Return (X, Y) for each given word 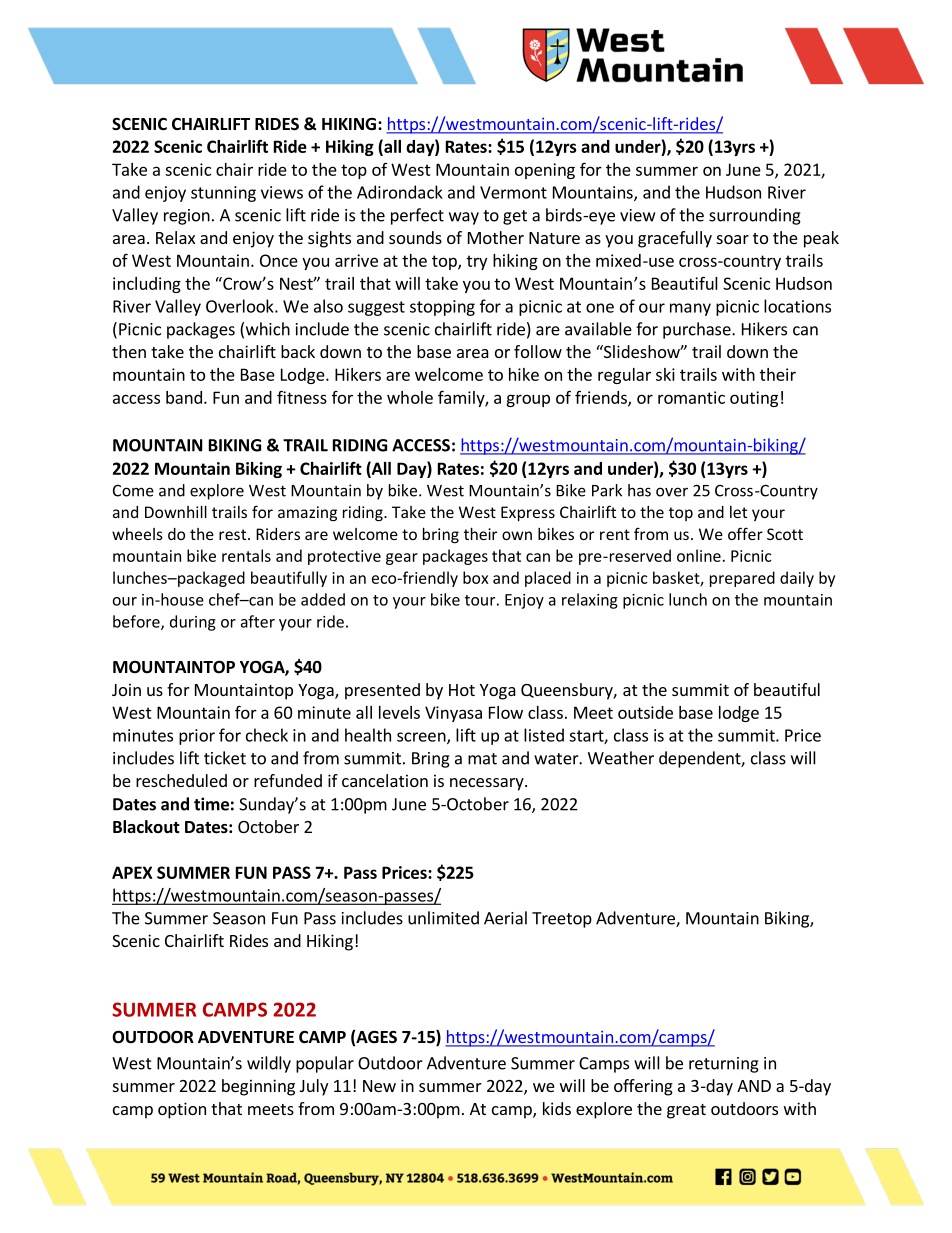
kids (557, 1108)
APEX (132, 872)
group (528, 400)
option (182, 1110)
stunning (223, 194)
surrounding (755, 216)
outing (754, 399)
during (193, 623)
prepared (742, 579)
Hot (462, 690)
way (464, 218)
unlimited (443, 918)
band (184, 397)
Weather (621, 758)
